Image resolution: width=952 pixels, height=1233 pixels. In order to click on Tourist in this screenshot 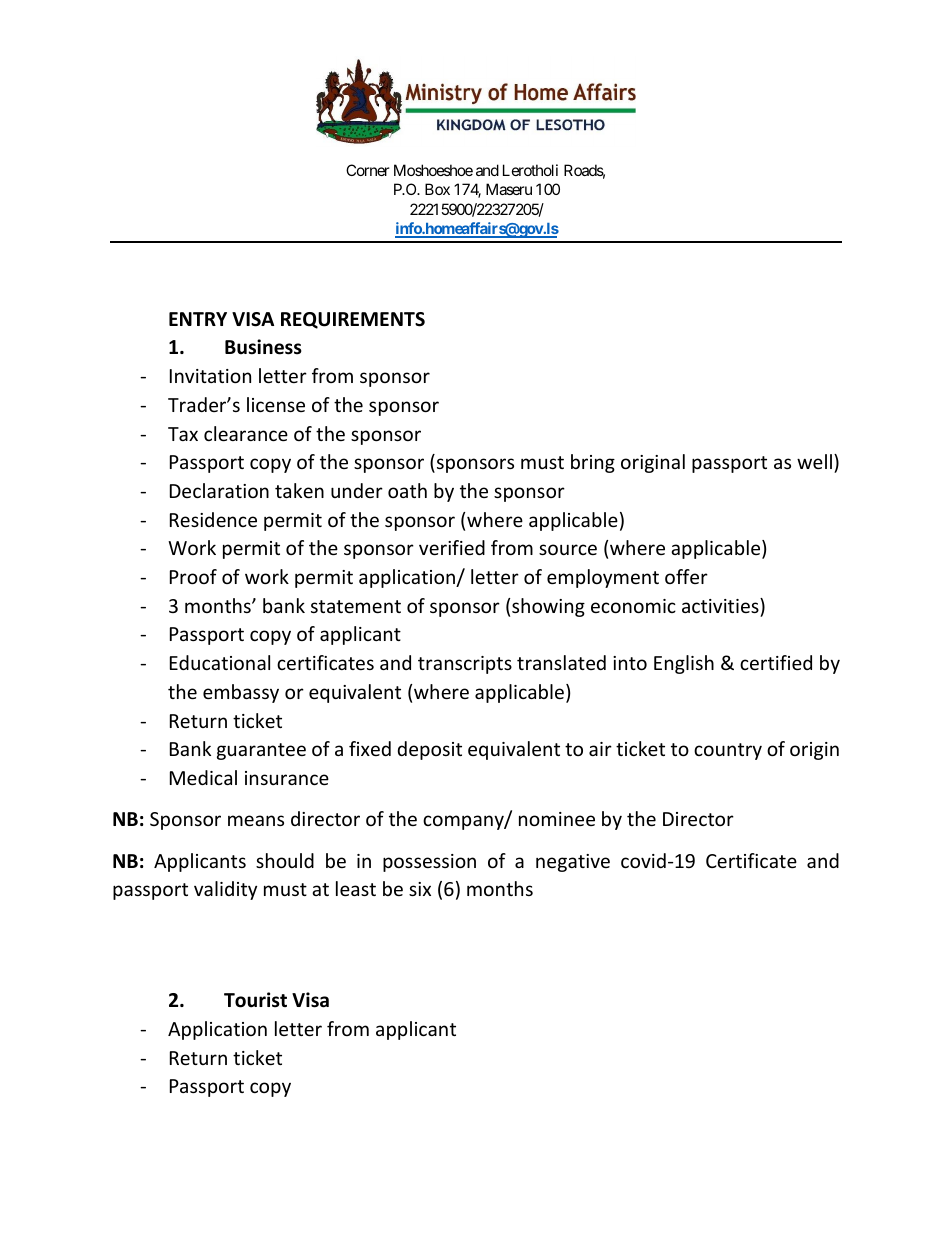, I will do `click(255, 1000)`.
